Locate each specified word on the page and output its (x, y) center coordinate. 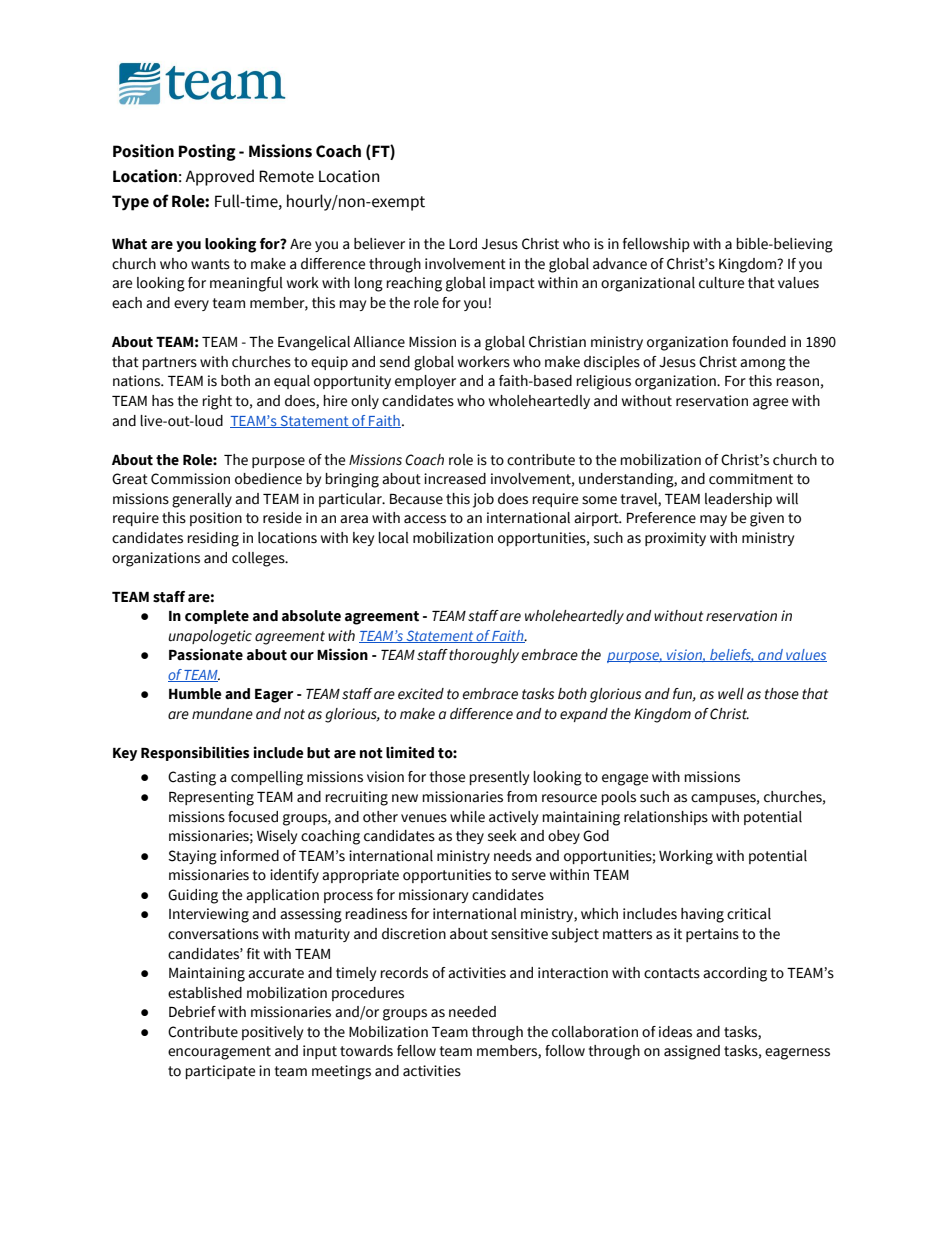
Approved (219, 177)
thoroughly (484, 656)
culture (721, 283)
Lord (463, 244)
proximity (675, 539)
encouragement (219, 1053)
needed (472, 1012)
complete (217, 617)
